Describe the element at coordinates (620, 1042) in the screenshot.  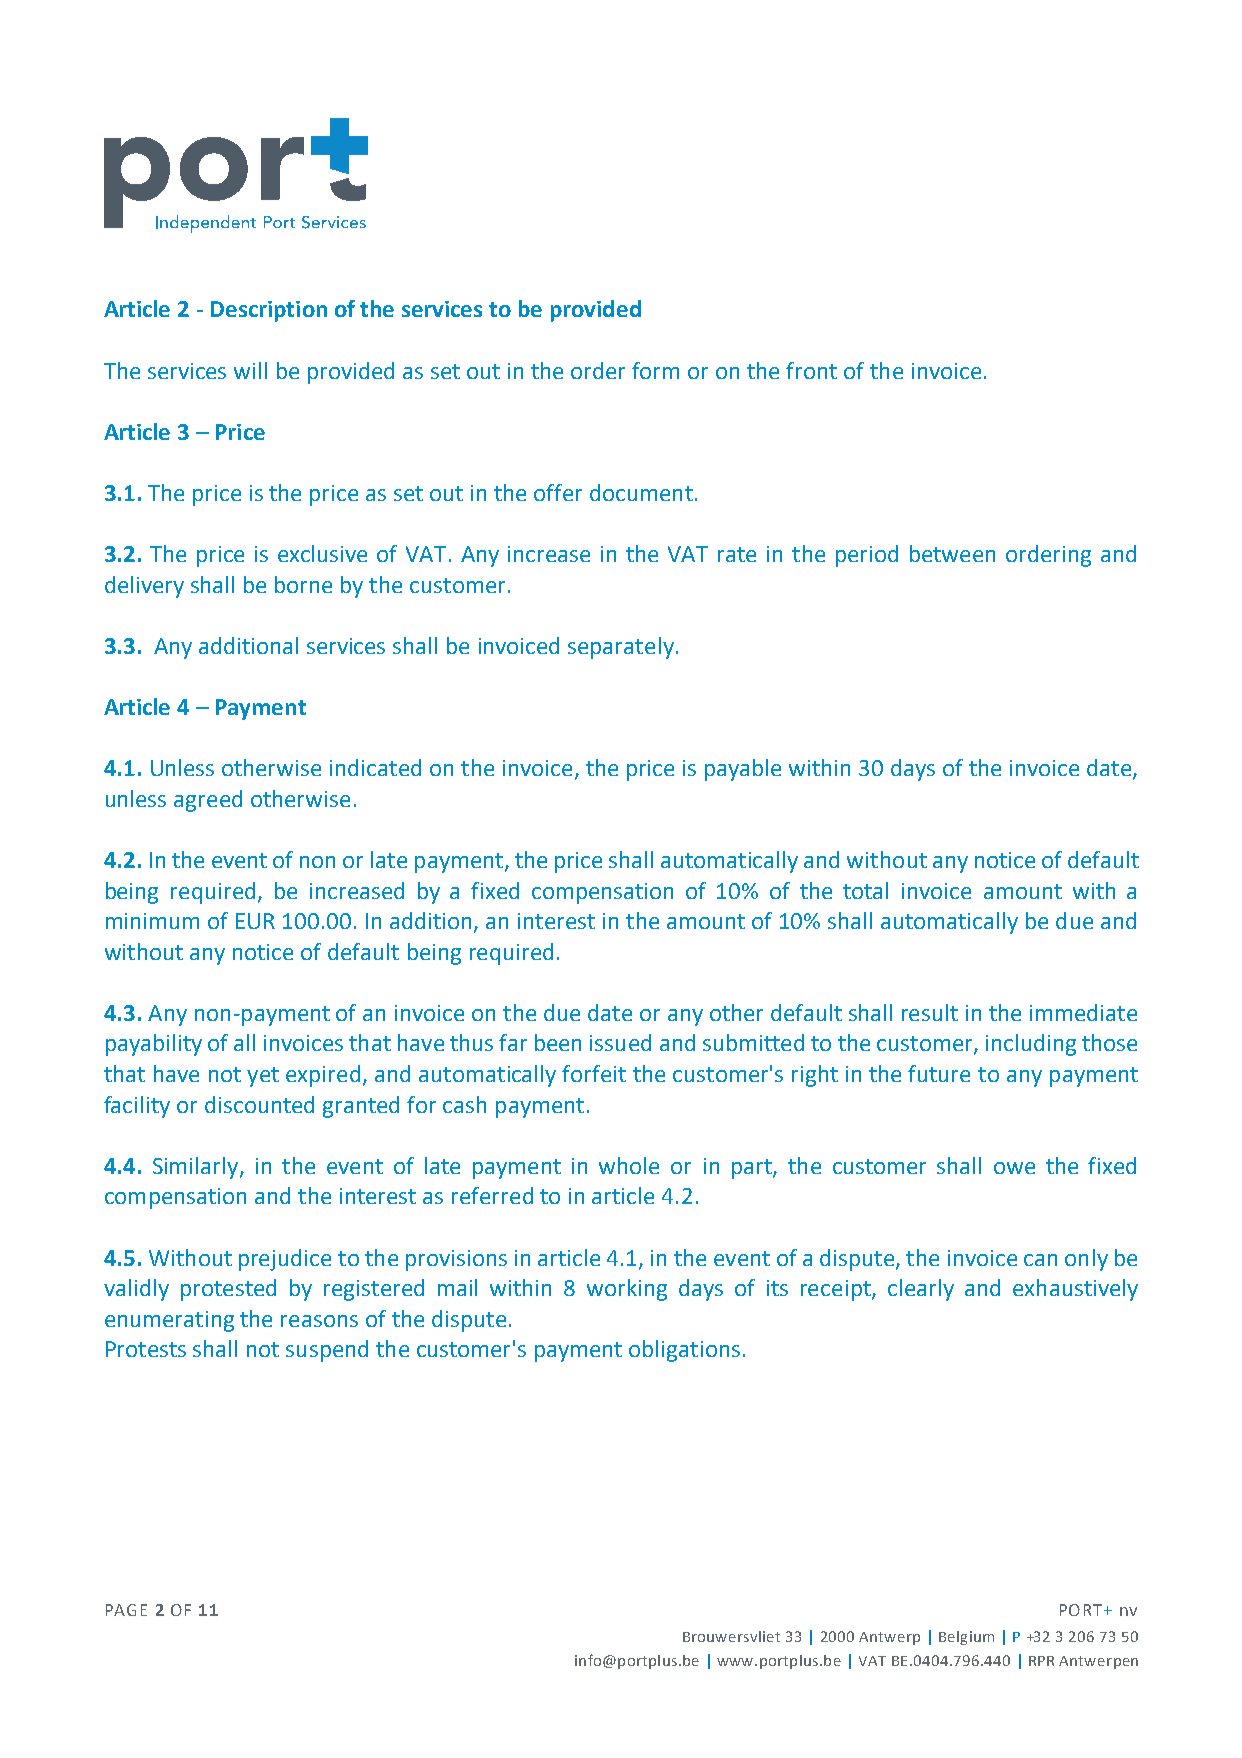
I see `issued` at that location.
